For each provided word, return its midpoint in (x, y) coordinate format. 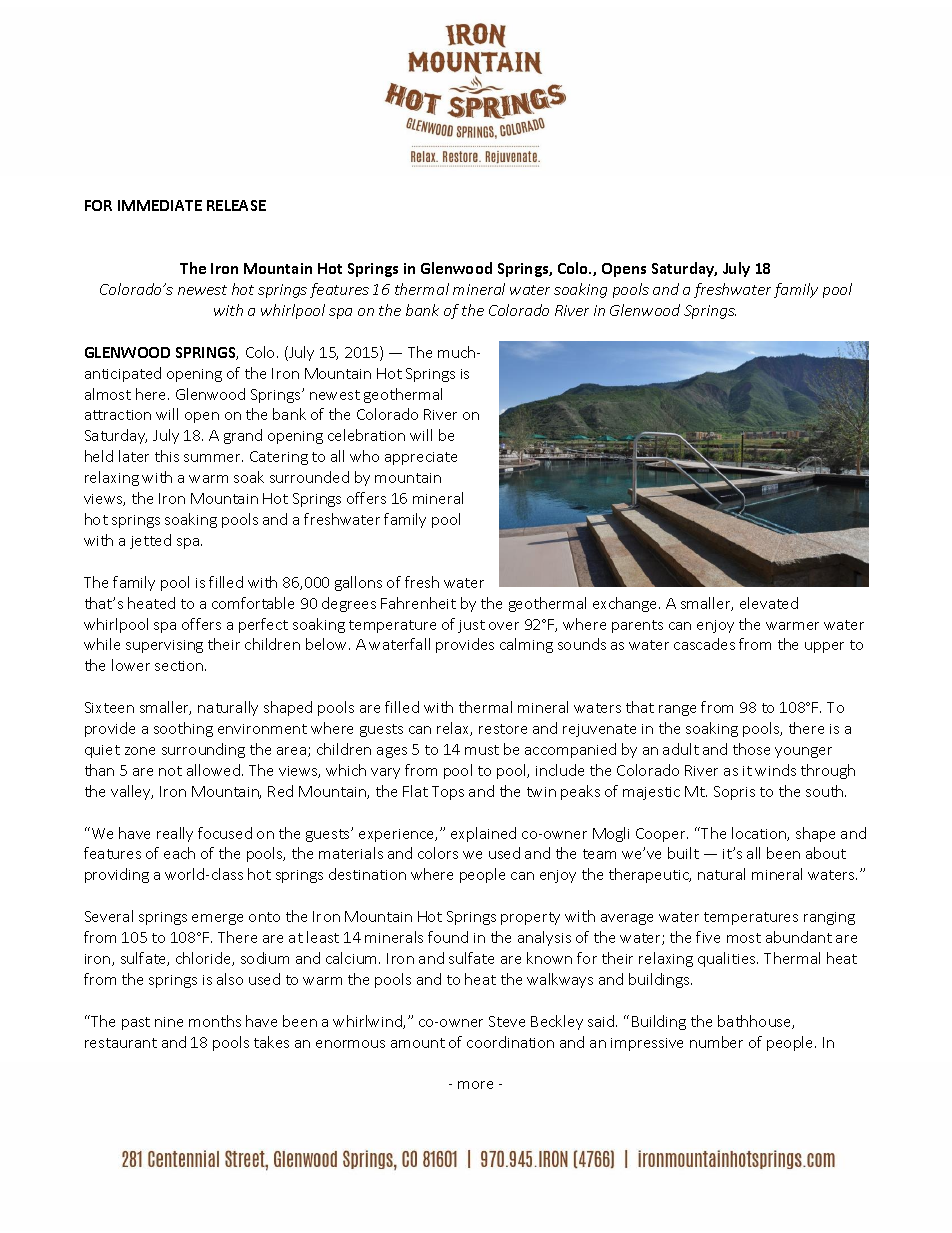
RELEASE (236, 205)
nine (169, 1022)
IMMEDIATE (160, 205)
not (170, 771)
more (475, 1085)
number (716, 1042)
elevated (769, 603)
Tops (448, 793)
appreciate (421, 458)
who (364, 456)
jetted (150, 541)
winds (775, 770)
